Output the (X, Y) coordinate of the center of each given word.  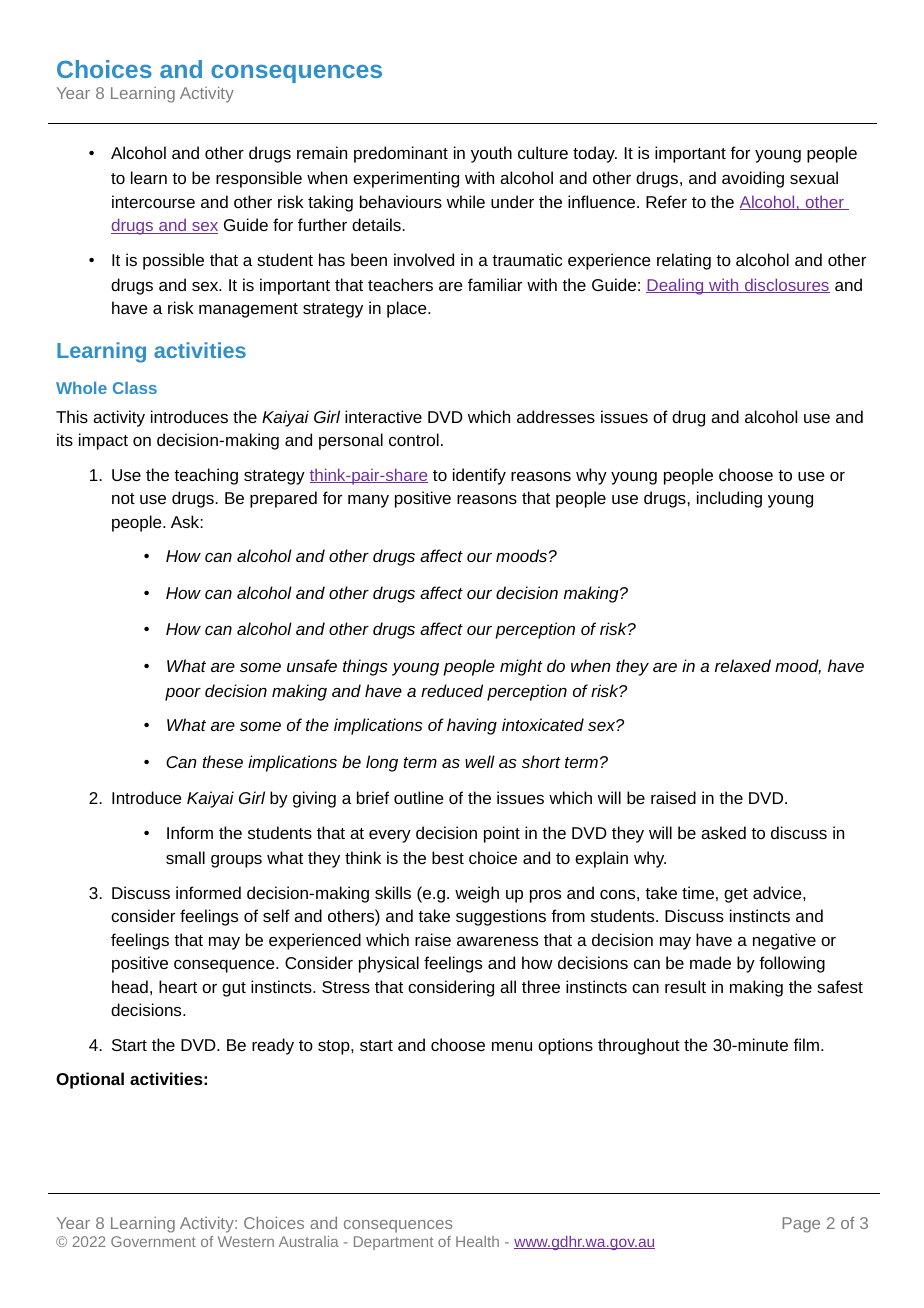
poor (183, 694)
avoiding (753, 179)
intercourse (153, 201)
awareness (497, 941)
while (466, 201)
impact (103, 441)
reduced (452, 690)
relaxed (743, 665)
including (729, 499)
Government (153, 1241)
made (710, 962)
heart (178, 986)
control (414, 439)
